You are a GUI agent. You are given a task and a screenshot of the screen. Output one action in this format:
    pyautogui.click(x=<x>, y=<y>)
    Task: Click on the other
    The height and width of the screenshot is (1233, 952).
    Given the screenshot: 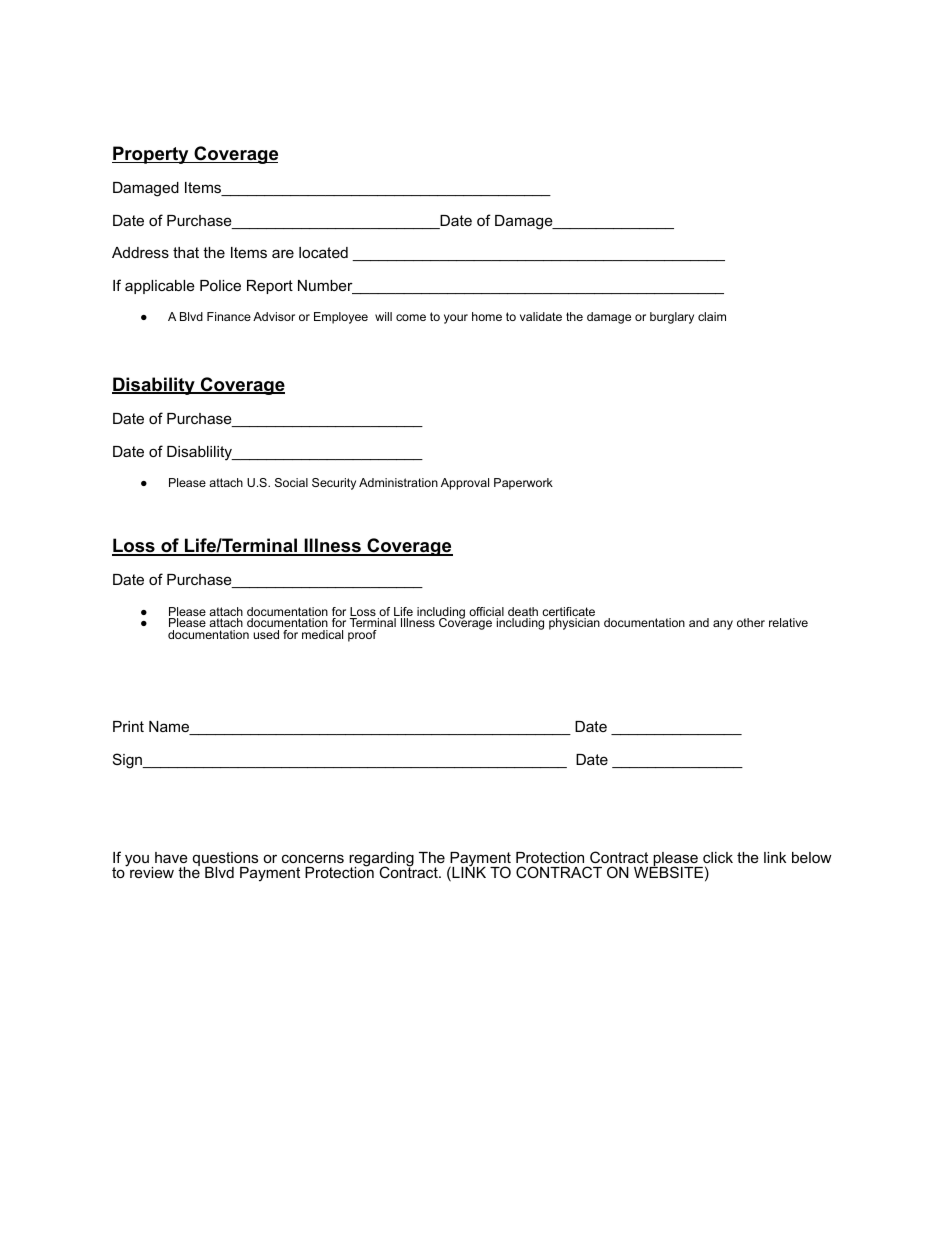 What is the action you would take?
    pyautogui.click(x=751, y=622)
